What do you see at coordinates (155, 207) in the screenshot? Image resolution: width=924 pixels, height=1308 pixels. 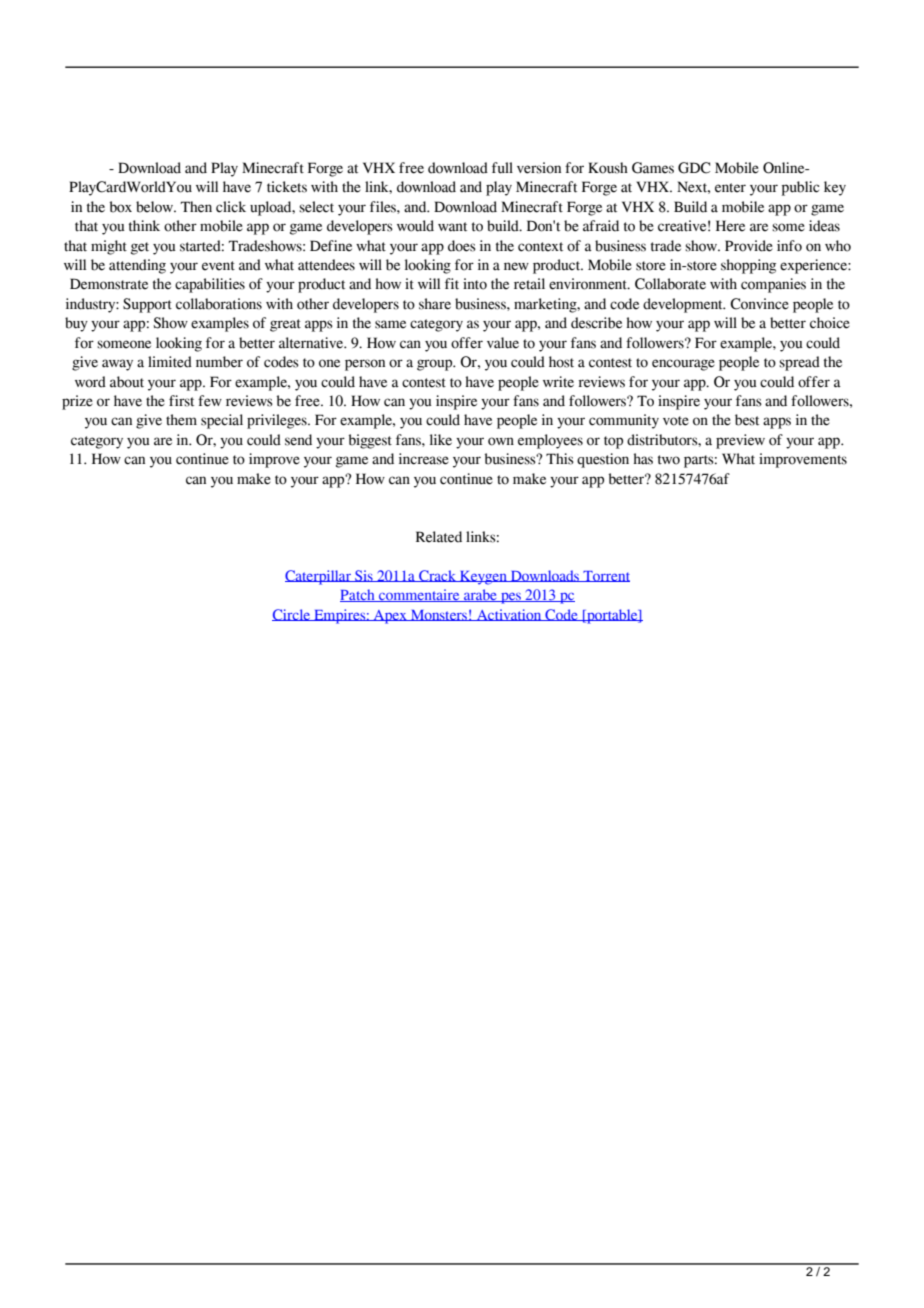 I see `below` at bounding box center [155, 207].
